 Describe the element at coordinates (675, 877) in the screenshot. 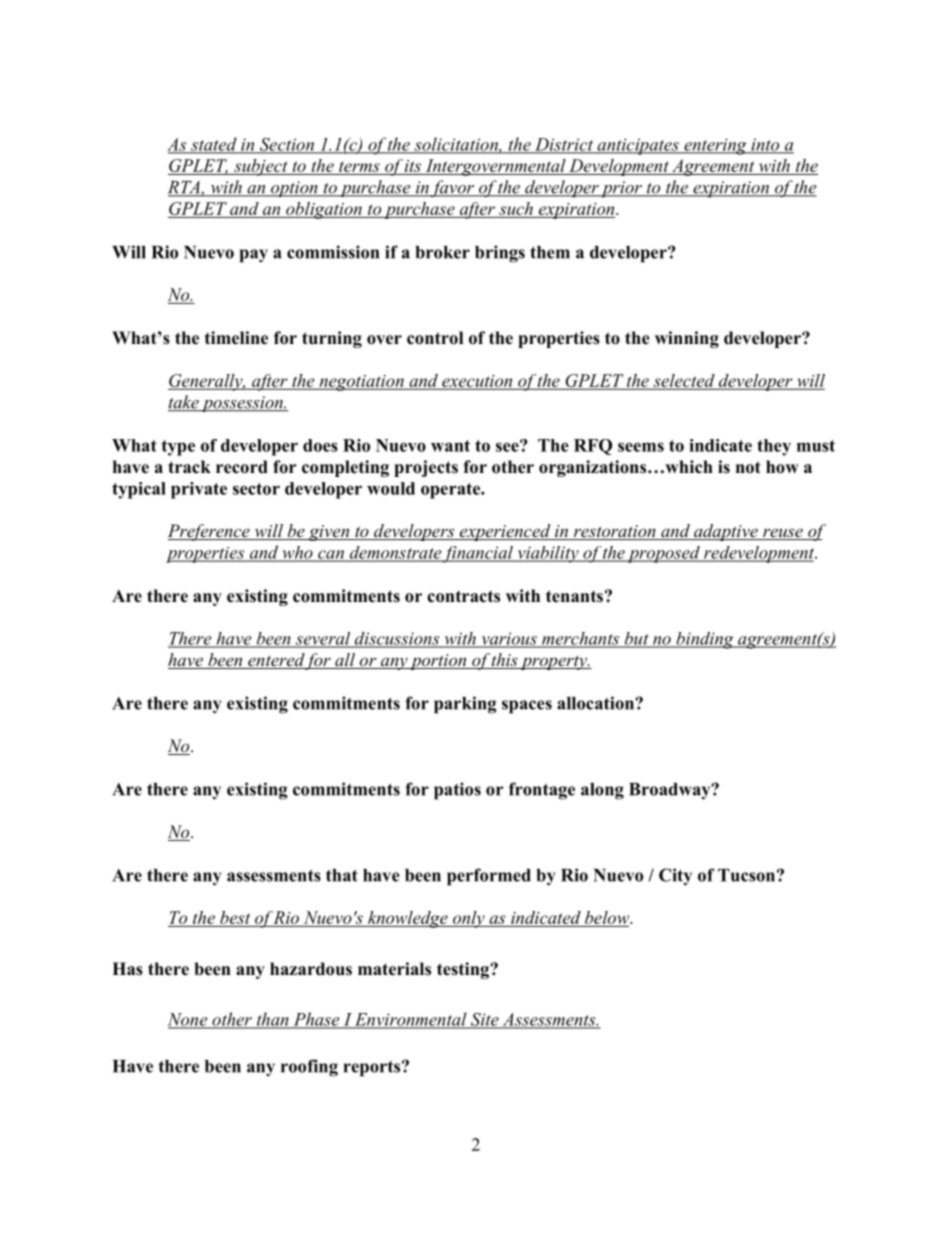

I see `City` at that location.
